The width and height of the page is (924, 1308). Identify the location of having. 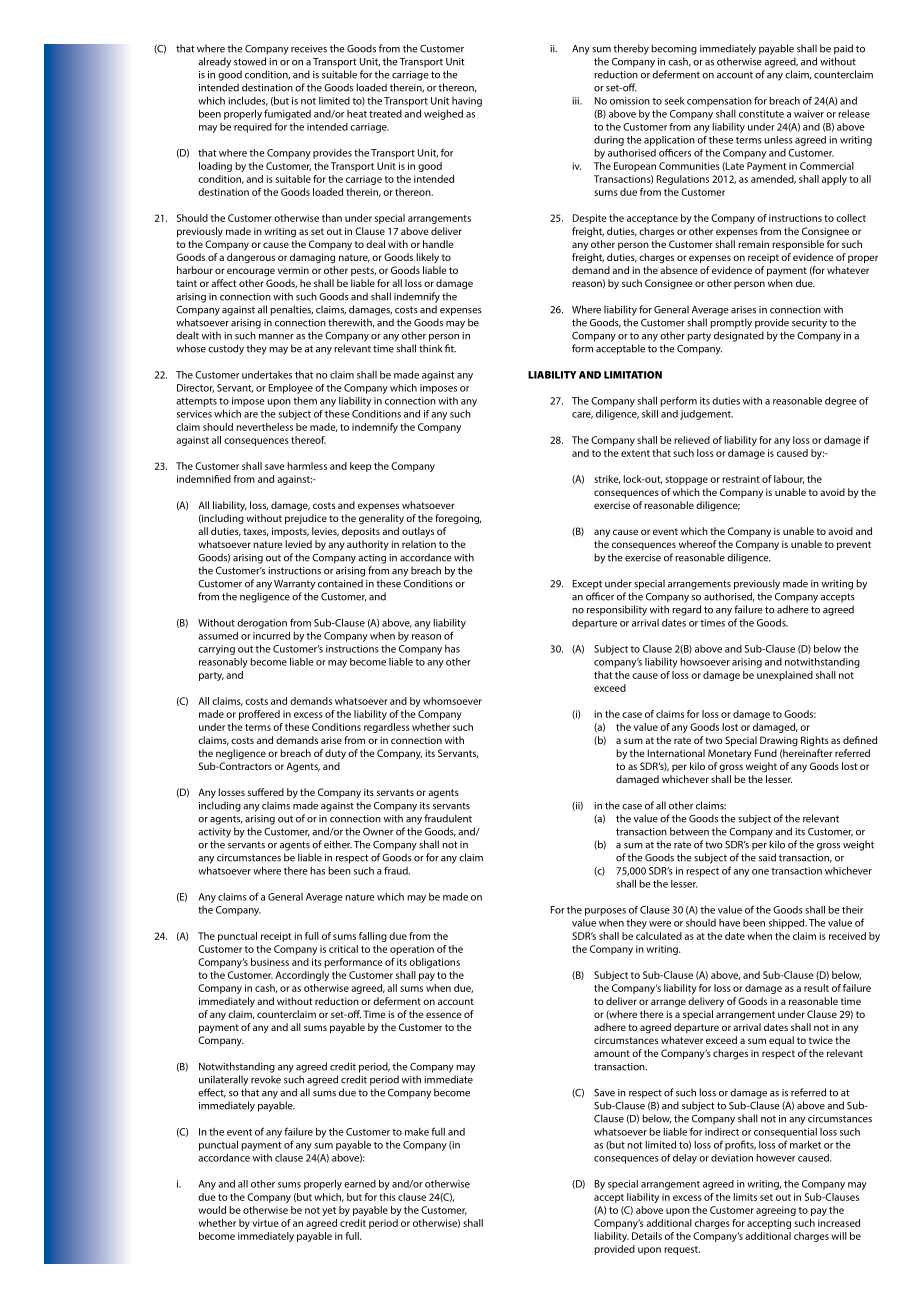
(467, 102).
